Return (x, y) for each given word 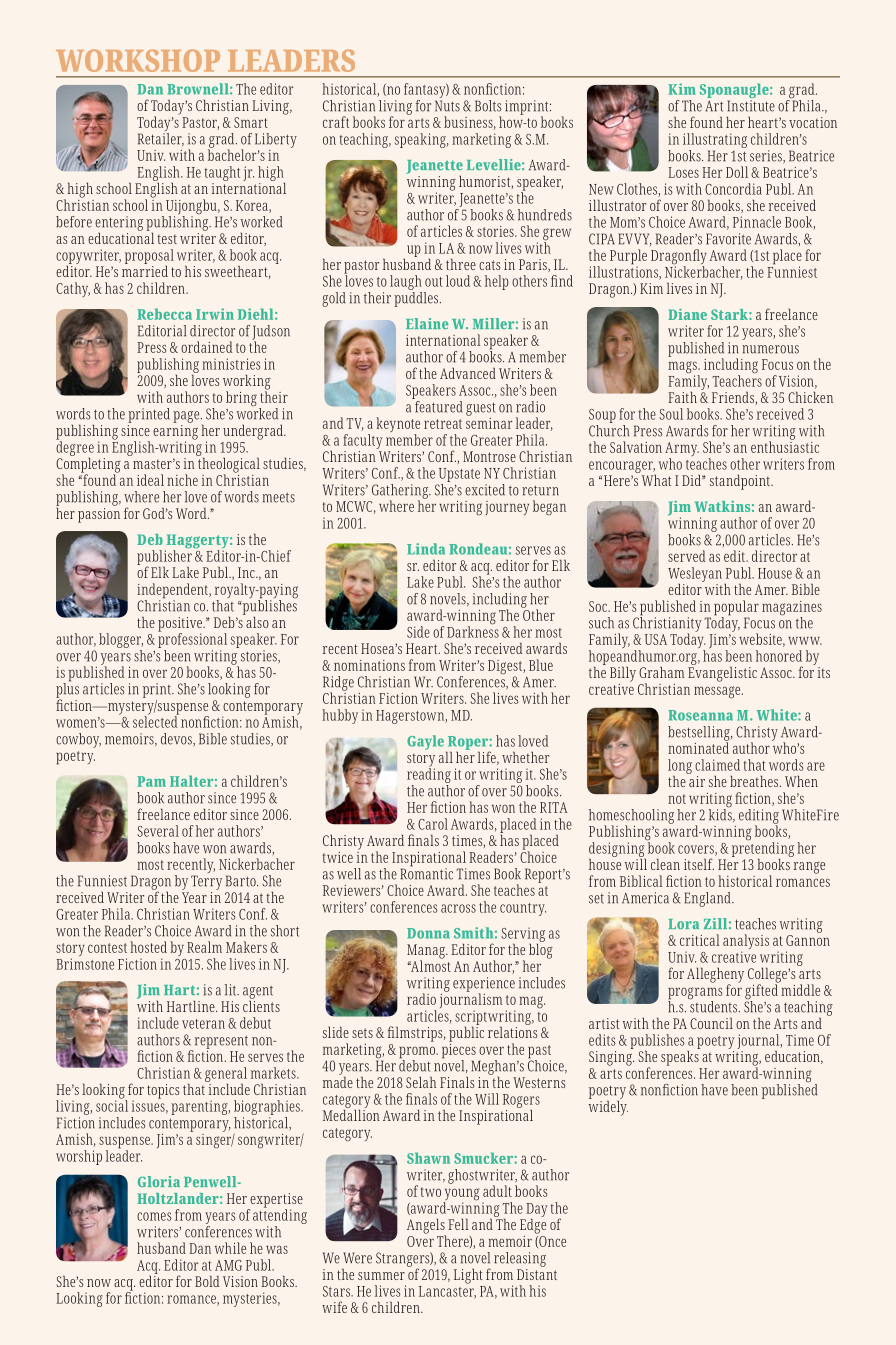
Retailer (161, 138)
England (708, 899)
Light (468, 1276)
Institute (751, 106)
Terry (206, 882)
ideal (150, 480)
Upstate (458, 476)
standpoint (741, 482)
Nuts (447, 106)
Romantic (426, 873)
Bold (207, 1281)
